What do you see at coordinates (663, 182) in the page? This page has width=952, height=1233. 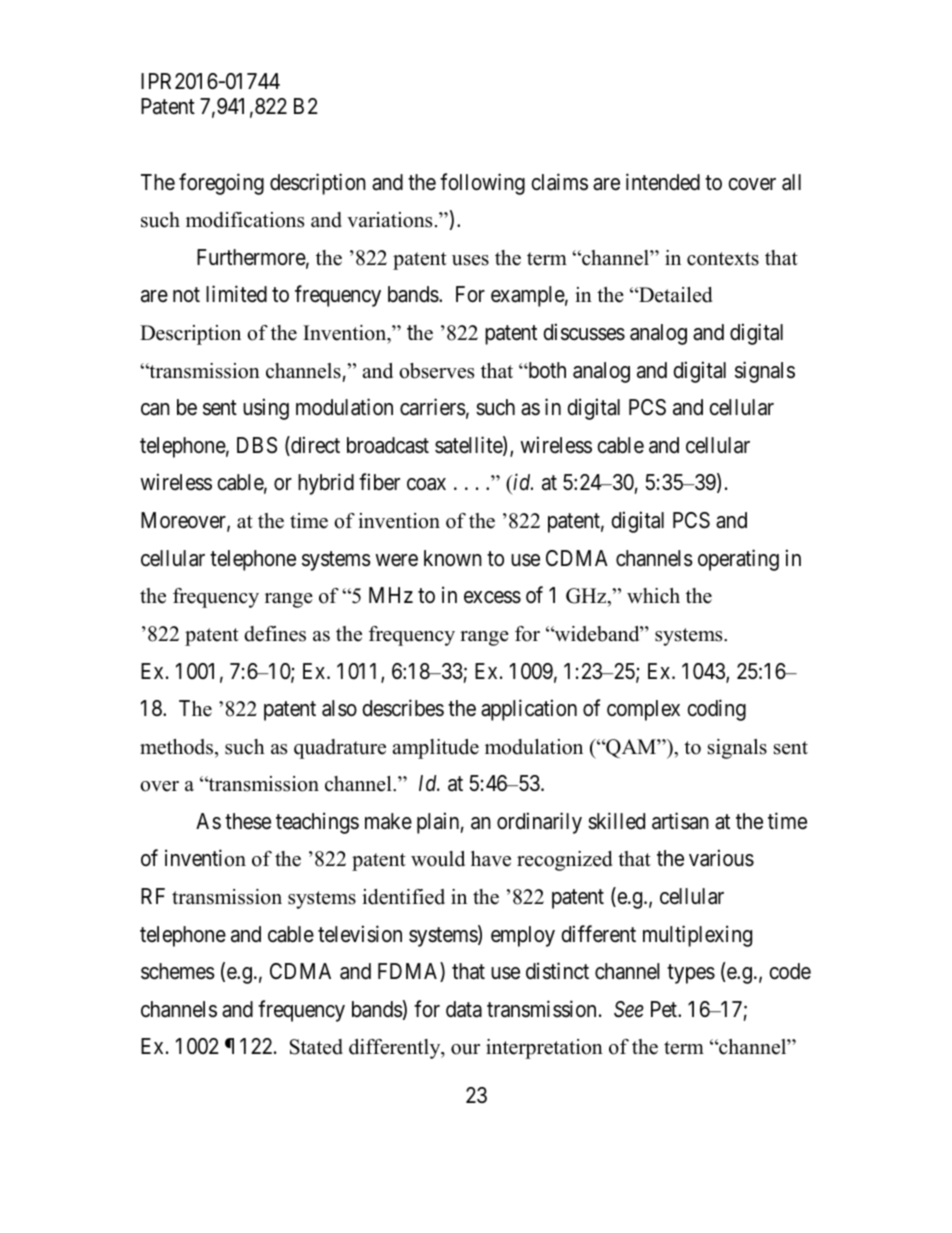 I see `intended` at bounding box center [663, 182].
